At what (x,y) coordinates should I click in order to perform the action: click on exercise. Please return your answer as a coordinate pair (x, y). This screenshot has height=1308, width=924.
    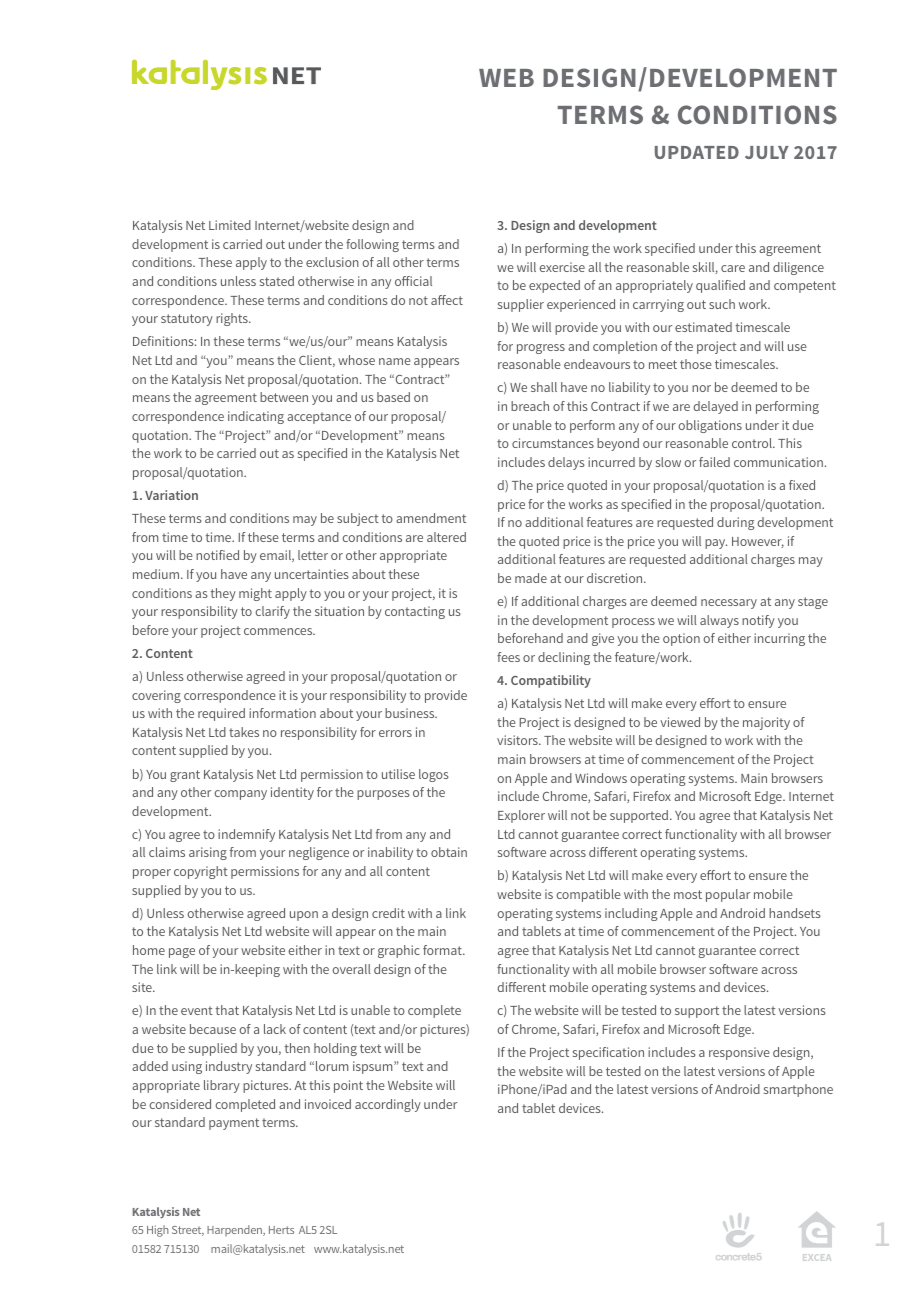
    Looking at the image, I should click on (562, 267).
